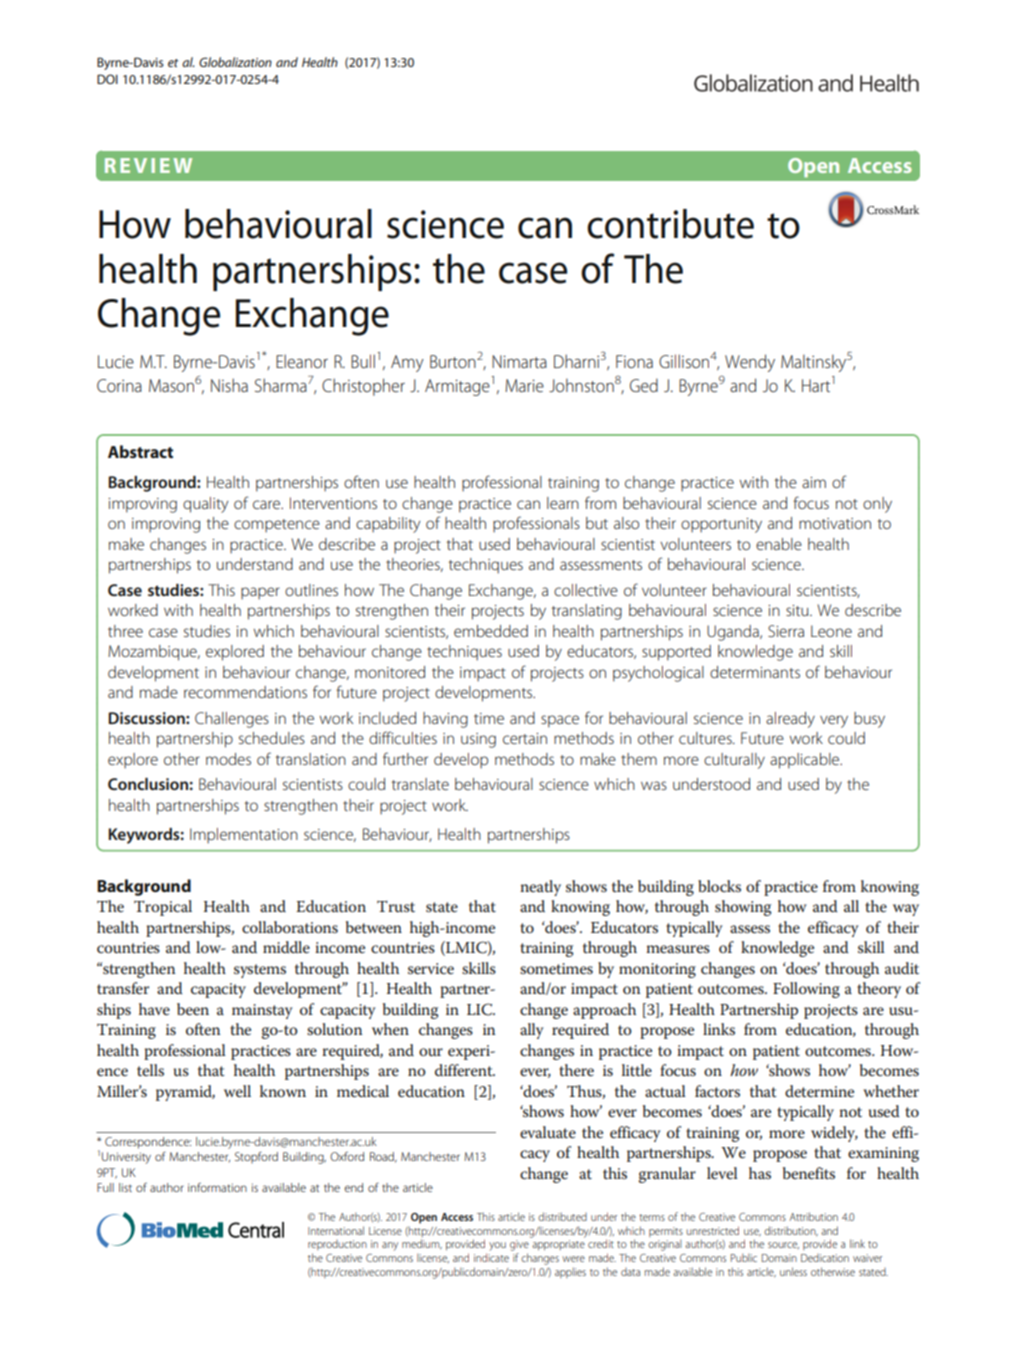 The image size is (1016, 1350). Describe the element at coordinates (831, 631) in the page. I see `Leone` at that location.
